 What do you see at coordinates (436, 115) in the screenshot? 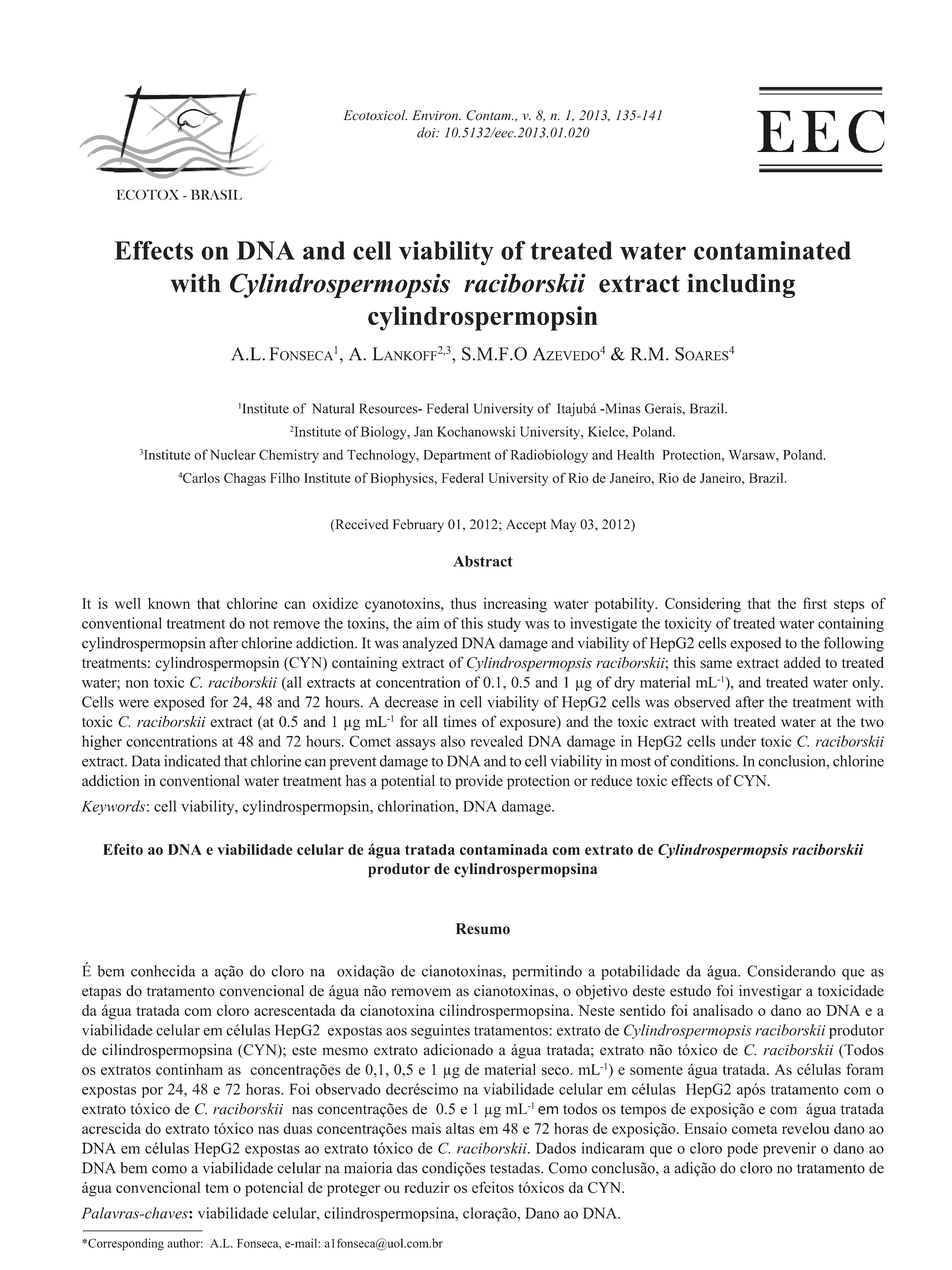
I see `Environ` at bounding box center [436, 115].
